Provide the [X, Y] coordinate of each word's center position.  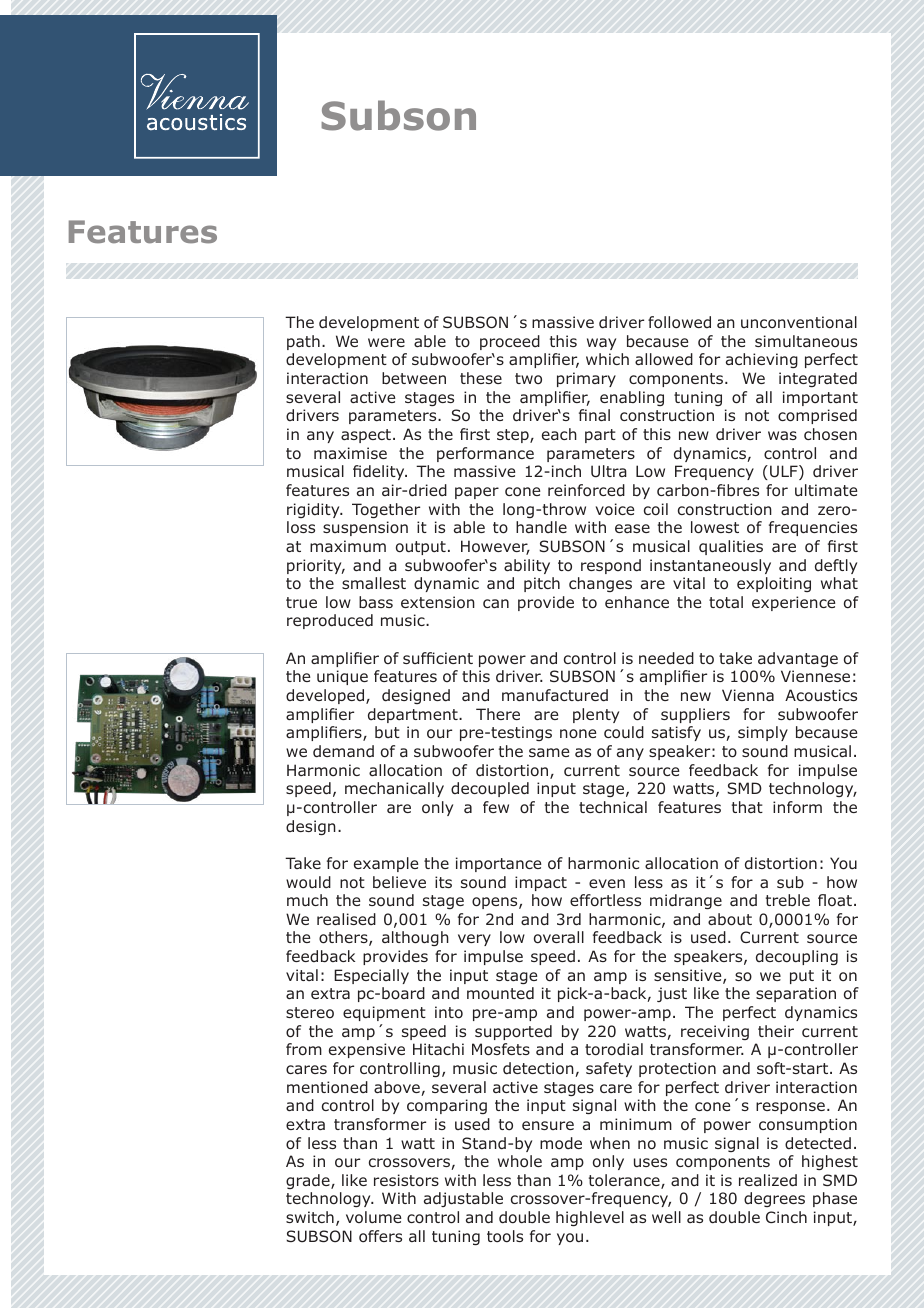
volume [373, 1217]
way [601, 344]
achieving [762, 360]
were [386, 342]
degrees [774, 1199]
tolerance [625, 1181]
